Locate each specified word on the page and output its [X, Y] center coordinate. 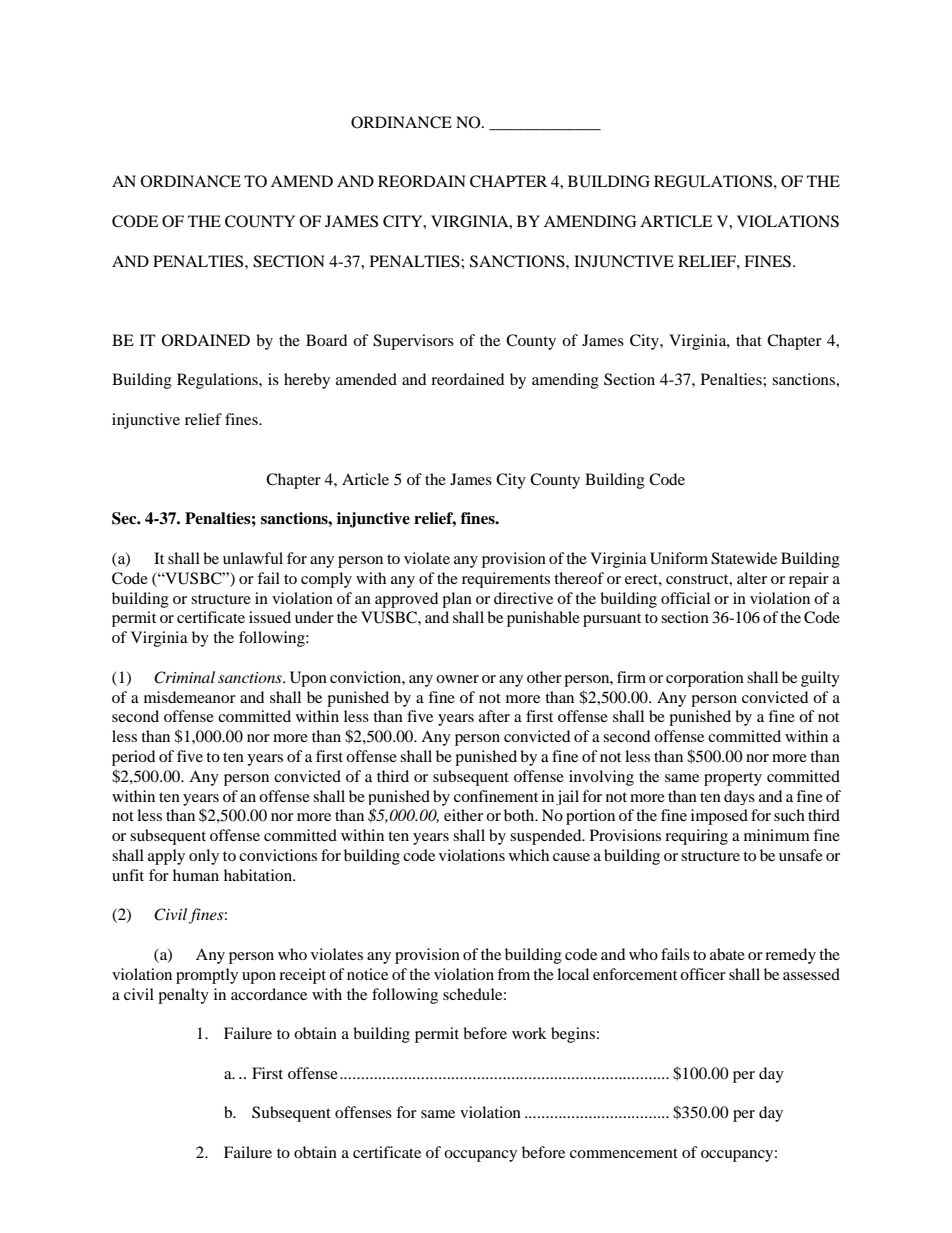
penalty [183, 996]
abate [727, 954]
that [749, 340]
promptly [207, 976]
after [494, 716]
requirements [506, 580]
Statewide [744, 558]
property [733, 779]
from [513, 974]
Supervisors [413, 342]
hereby [307, 381]
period [133, 758]
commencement [624, 1153]
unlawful [253, 558]
